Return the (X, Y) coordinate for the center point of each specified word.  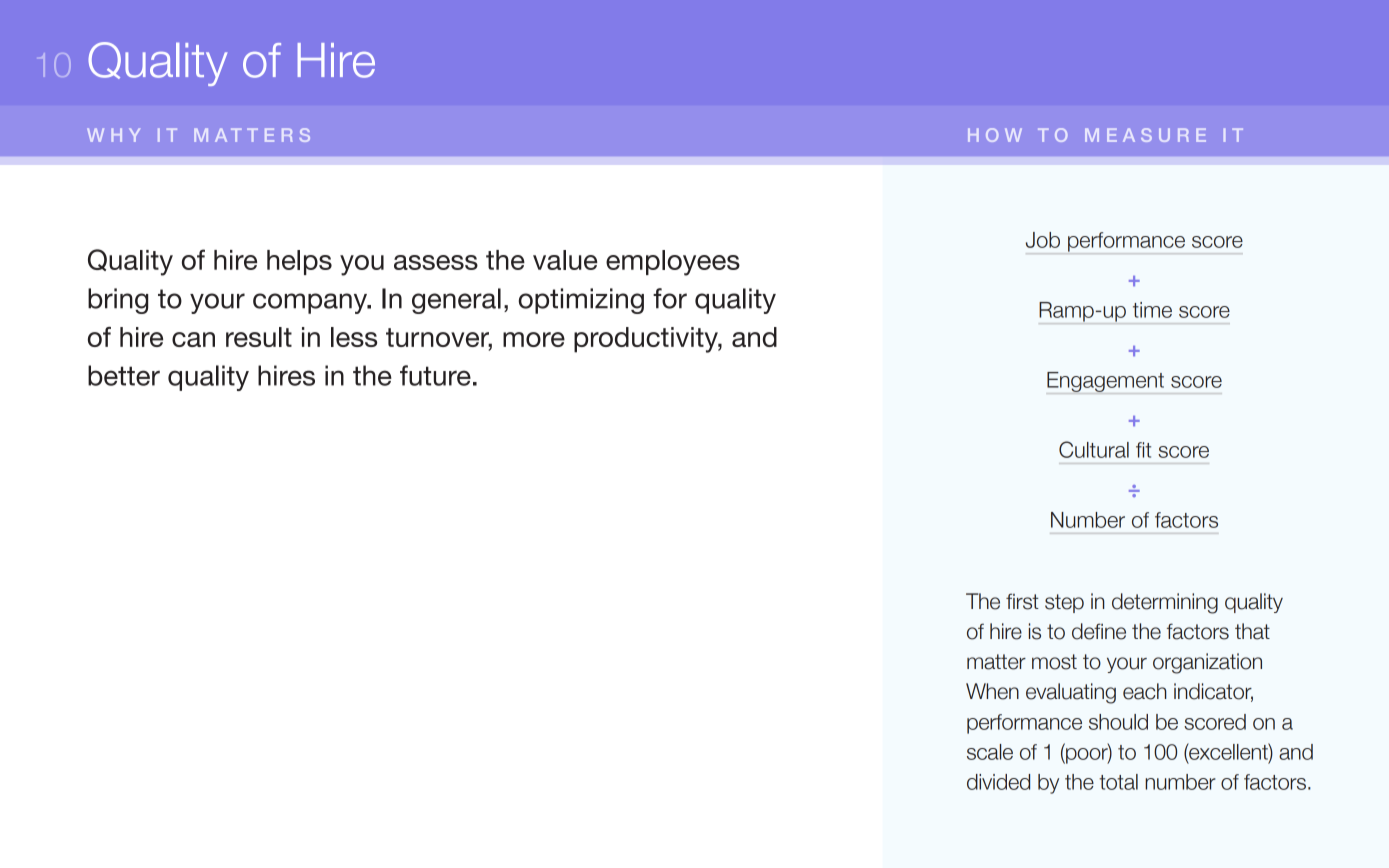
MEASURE (1145, 135)
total (1118, 782)
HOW (995, 135)
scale (990, 752)
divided (998, 782)
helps (299, 262)
